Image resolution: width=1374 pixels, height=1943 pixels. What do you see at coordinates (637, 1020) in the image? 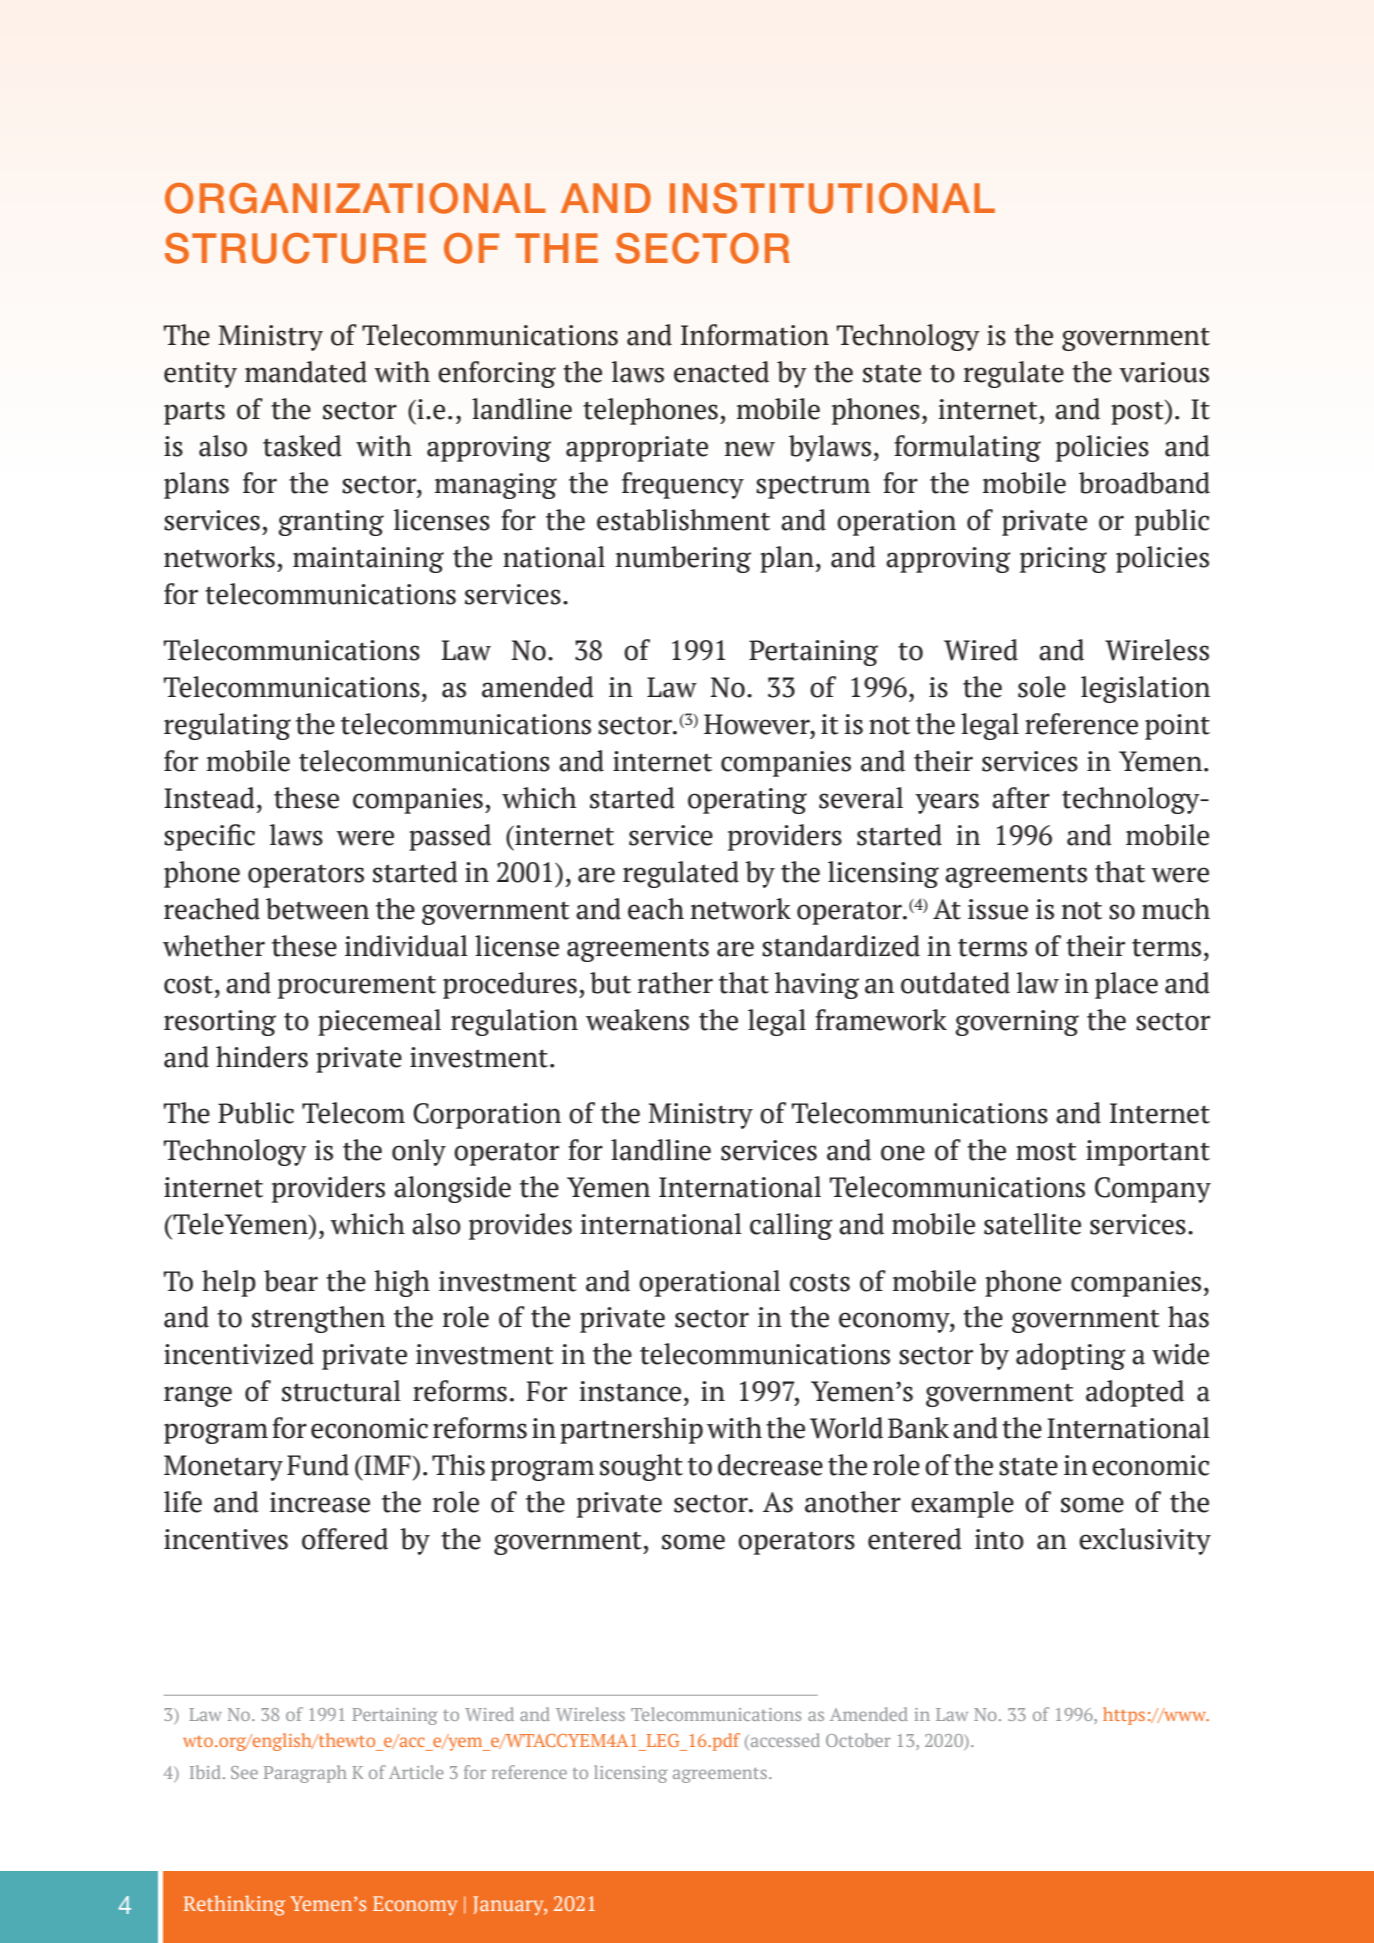
I see `weakens` at bounding box center [637, 1020].
